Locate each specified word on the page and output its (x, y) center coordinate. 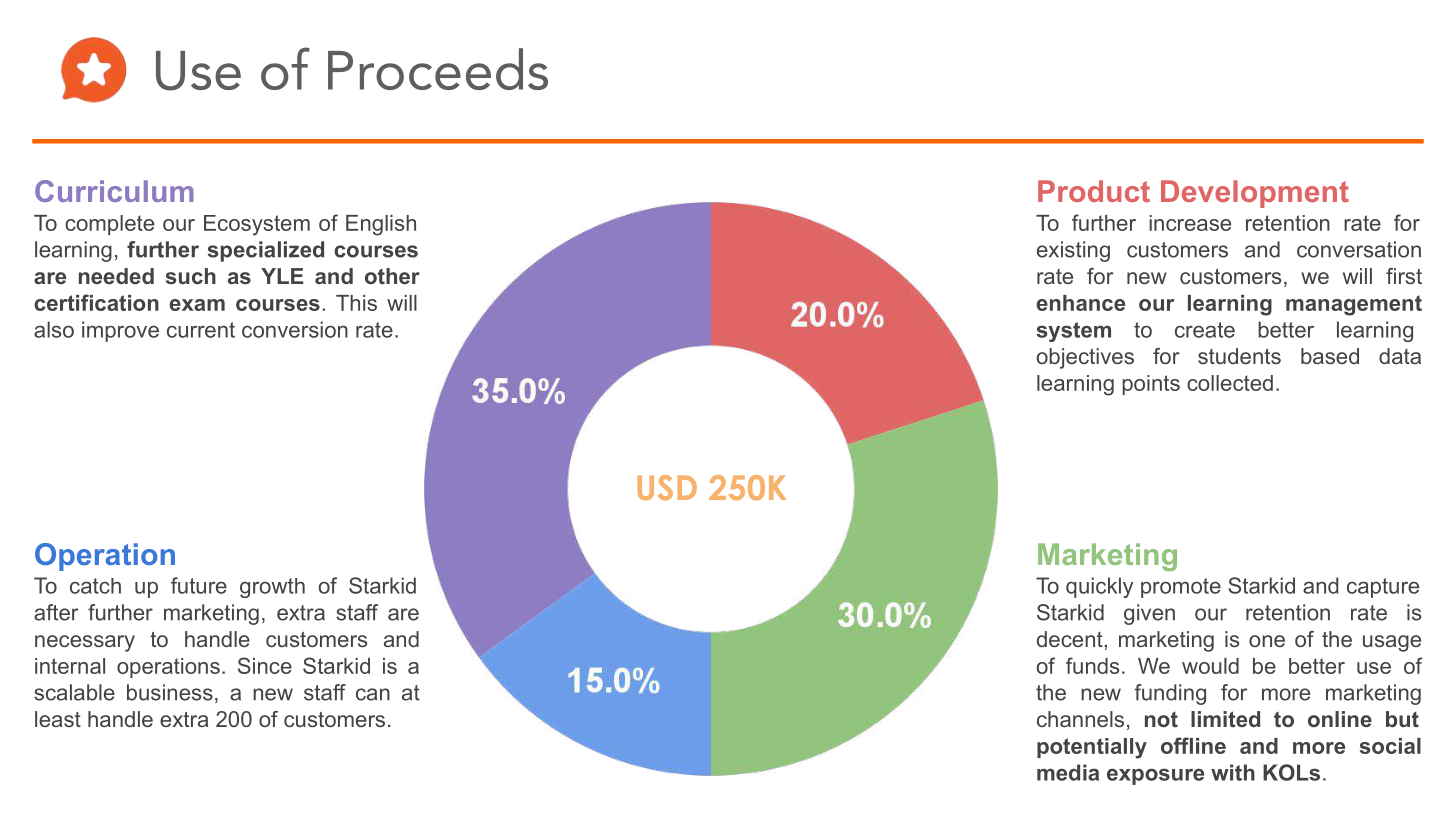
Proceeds (438, 69)
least (58, 719)
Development (1255, 194)
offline (1193, 745)
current (201, 330)
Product (1094, 191)
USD (667, 487)
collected (1230, 383)
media (1068, 772)
